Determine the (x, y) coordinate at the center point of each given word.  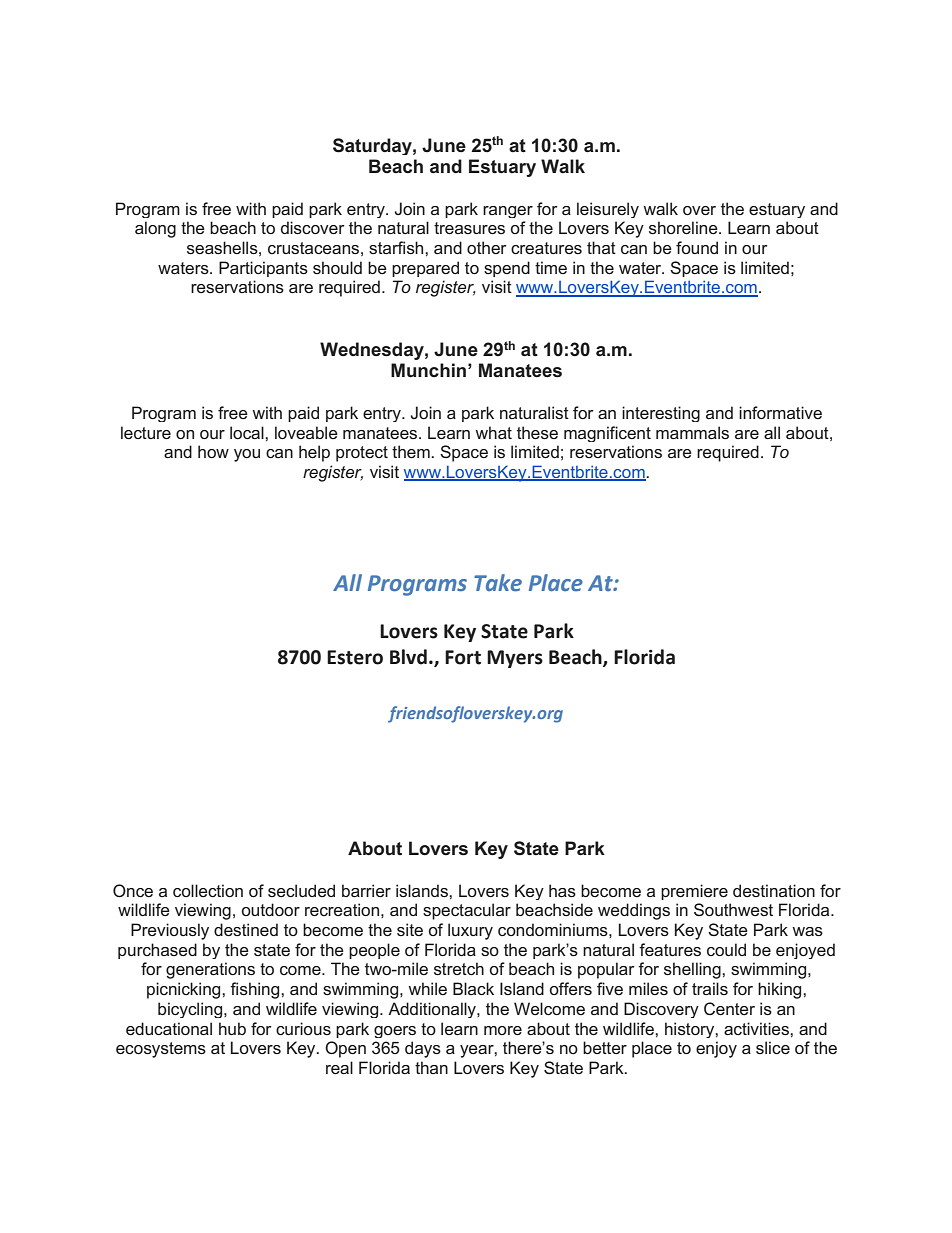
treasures (469, 228)
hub (232, 1028)
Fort (463, 657)
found (697, 247)
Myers (515, 659)
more (503, 1030)
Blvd (408, 657)
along (155, 229)
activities (757, 1028)
